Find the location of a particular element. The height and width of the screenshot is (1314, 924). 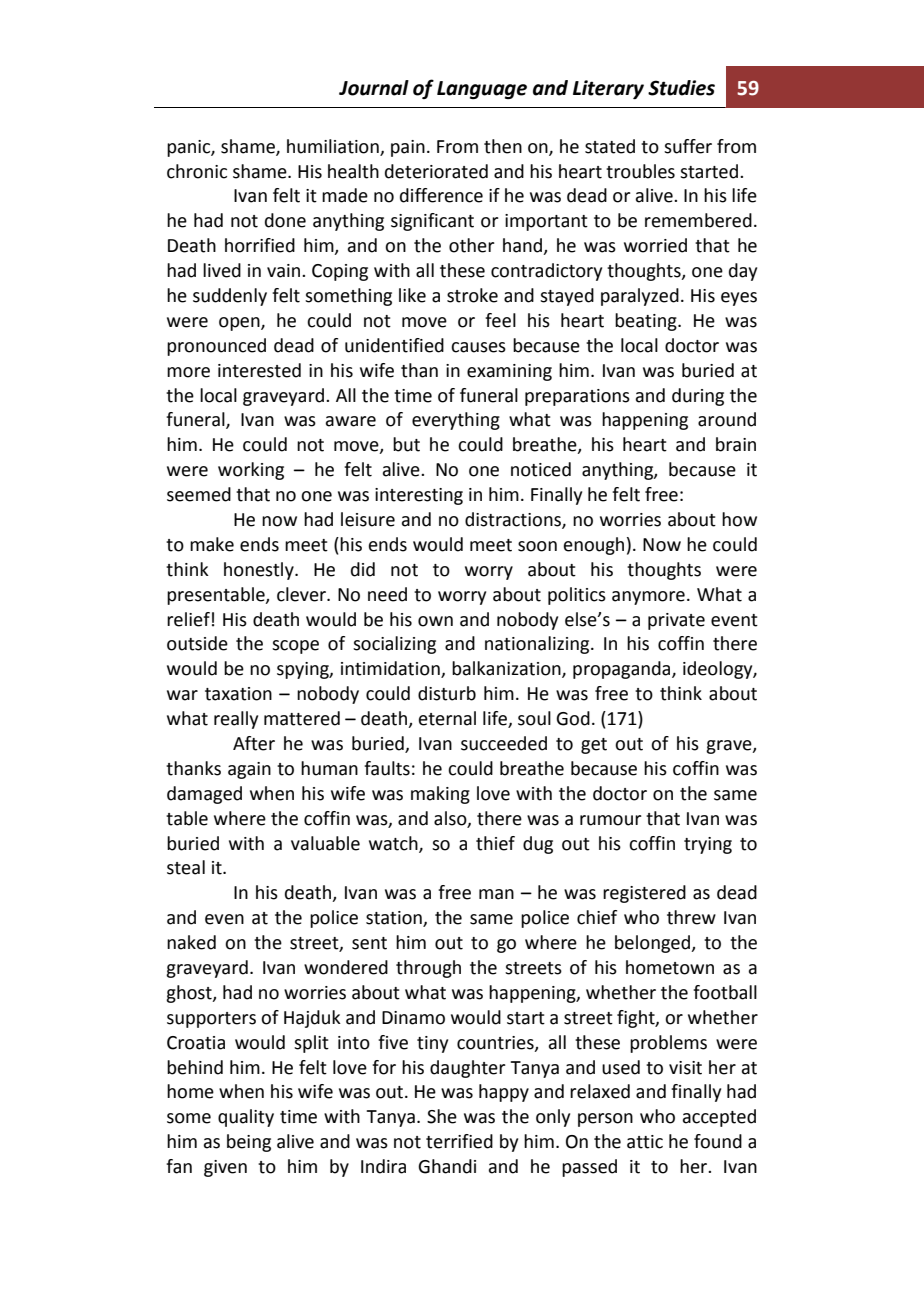

trying is located at coordinates (708, 845).
